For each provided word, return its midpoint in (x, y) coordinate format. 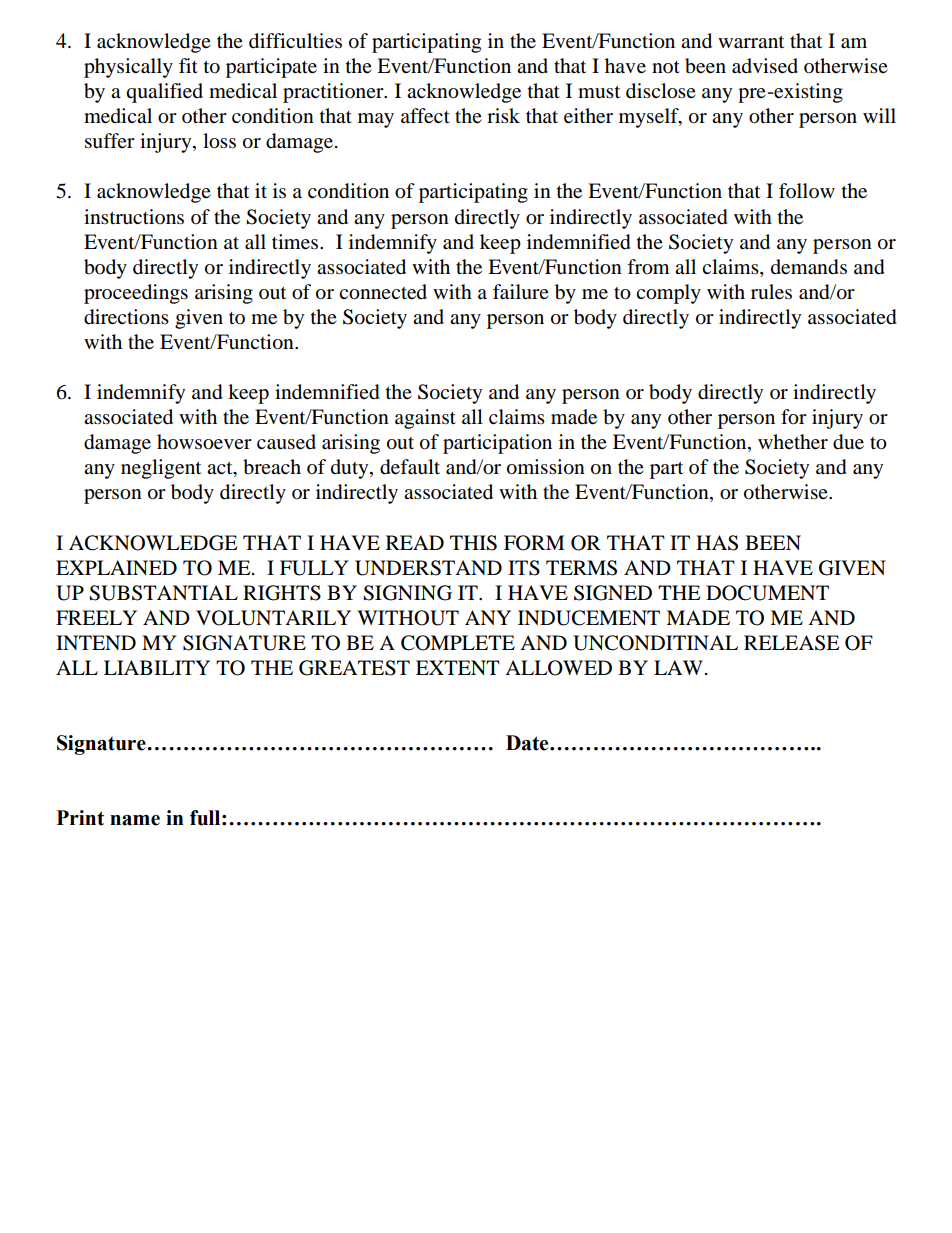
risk (503, 115)
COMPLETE (458, 643)
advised (765, 66)
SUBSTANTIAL (163, 593)
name (135, 820)
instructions (134, 217)
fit (188, 65)
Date (528, 743)
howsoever (204, 442)
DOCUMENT (767, 593)
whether (793, 442)
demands (809, 267)
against (425, 419)
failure (521, 292)
